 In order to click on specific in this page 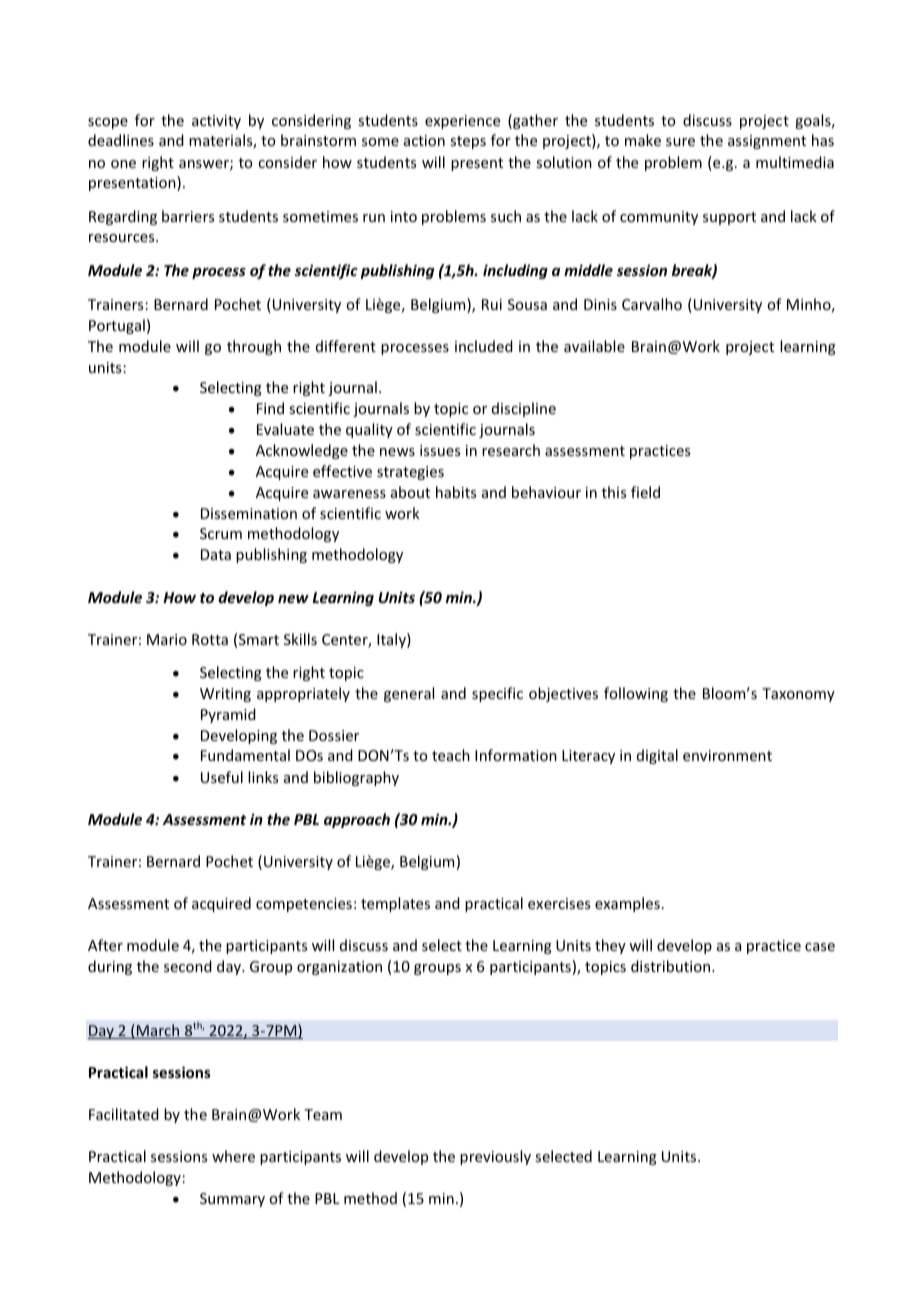, I will do `click(497, 694)`.
